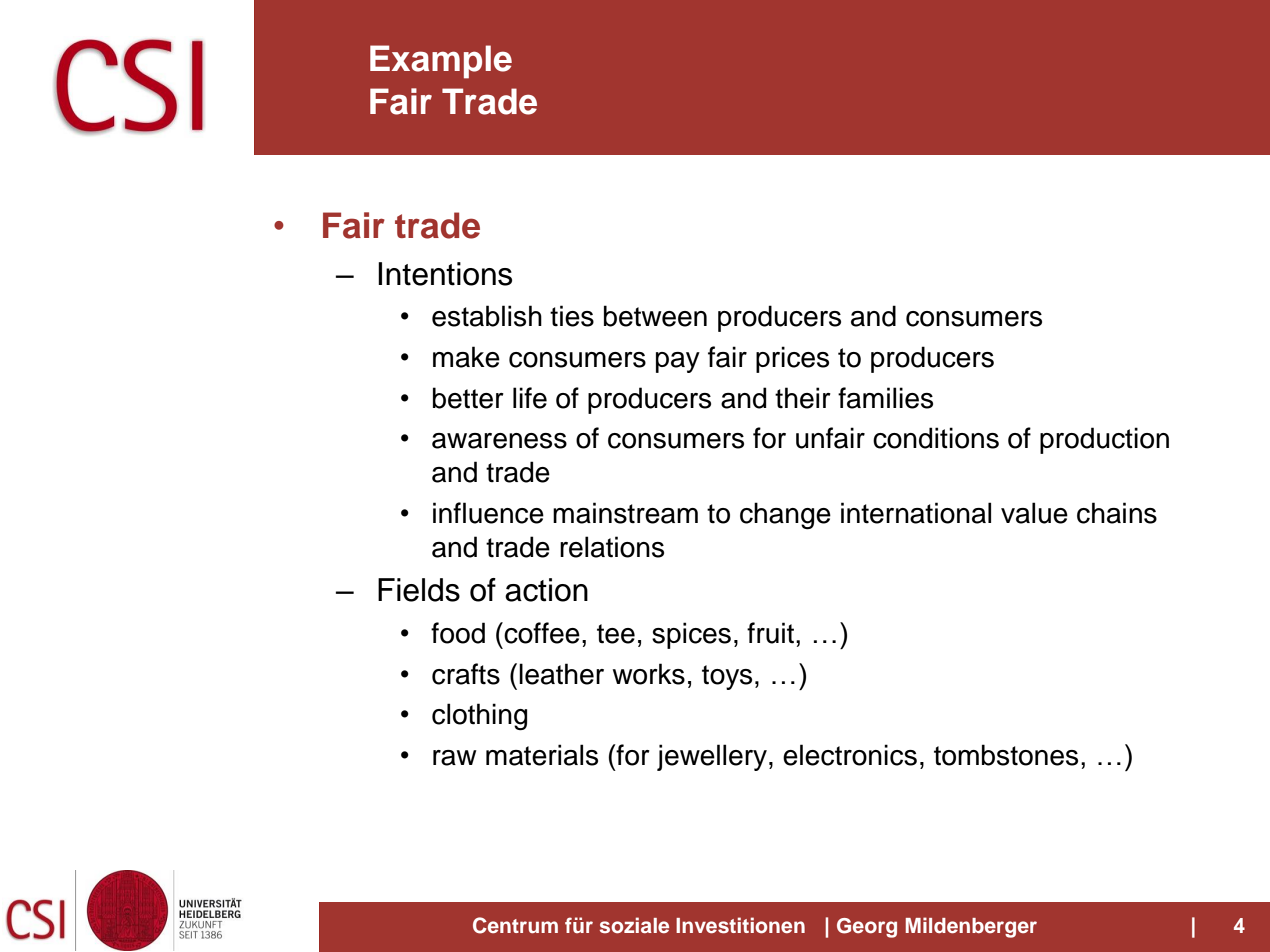  I want to click on coffee, so click(541, 633).
